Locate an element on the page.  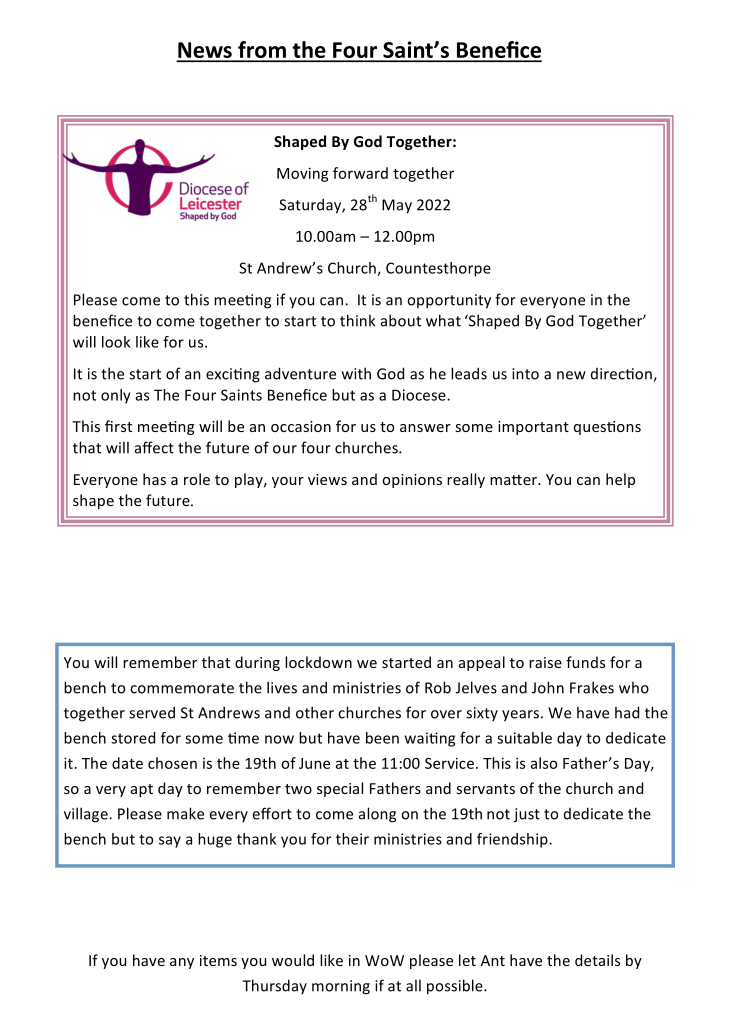
into is located at coordinates (525, 374).
